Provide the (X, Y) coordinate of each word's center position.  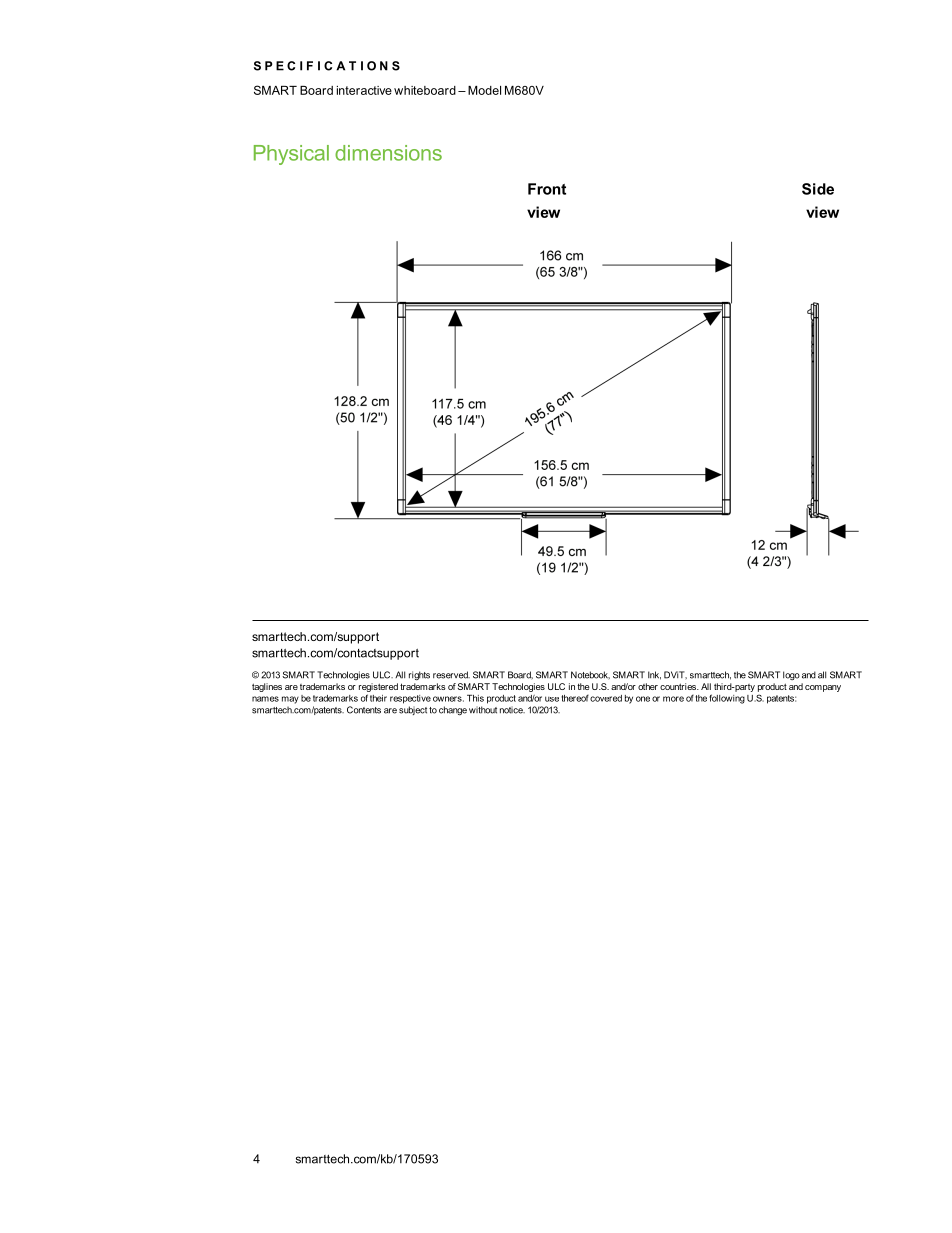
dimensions (388, 153)
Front (547, 189)
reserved (451, 675)
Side (818, 189)
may (290, 700)
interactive (364, 90)
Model (484, 90)
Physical (291, 155)
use (552, 699)
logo (791, 675)
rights (419, 675)
